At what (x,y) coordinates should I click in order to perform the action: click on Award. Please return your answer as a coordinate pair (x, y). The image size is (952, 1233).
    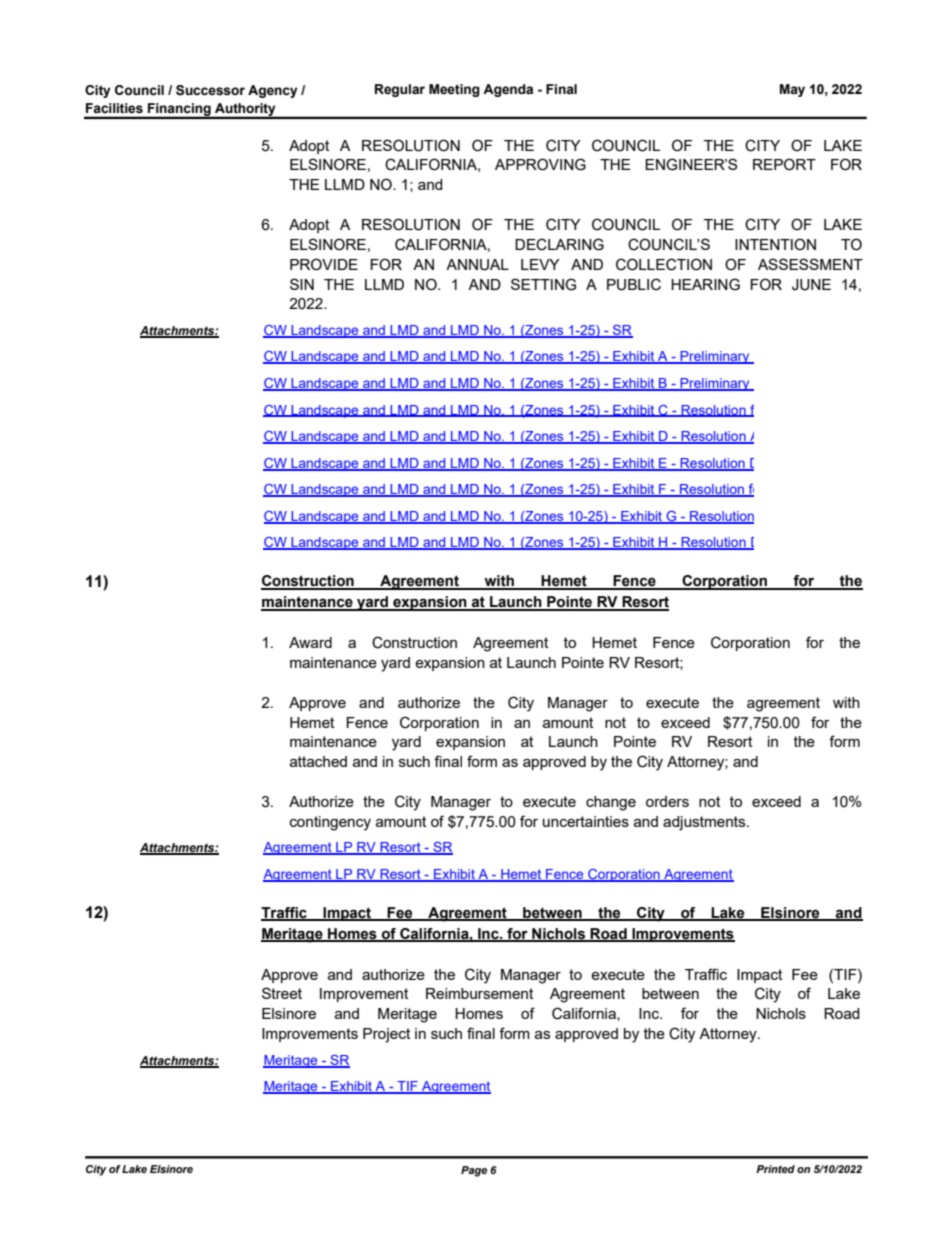
    Looking at the image, I should click on (310, 642).
